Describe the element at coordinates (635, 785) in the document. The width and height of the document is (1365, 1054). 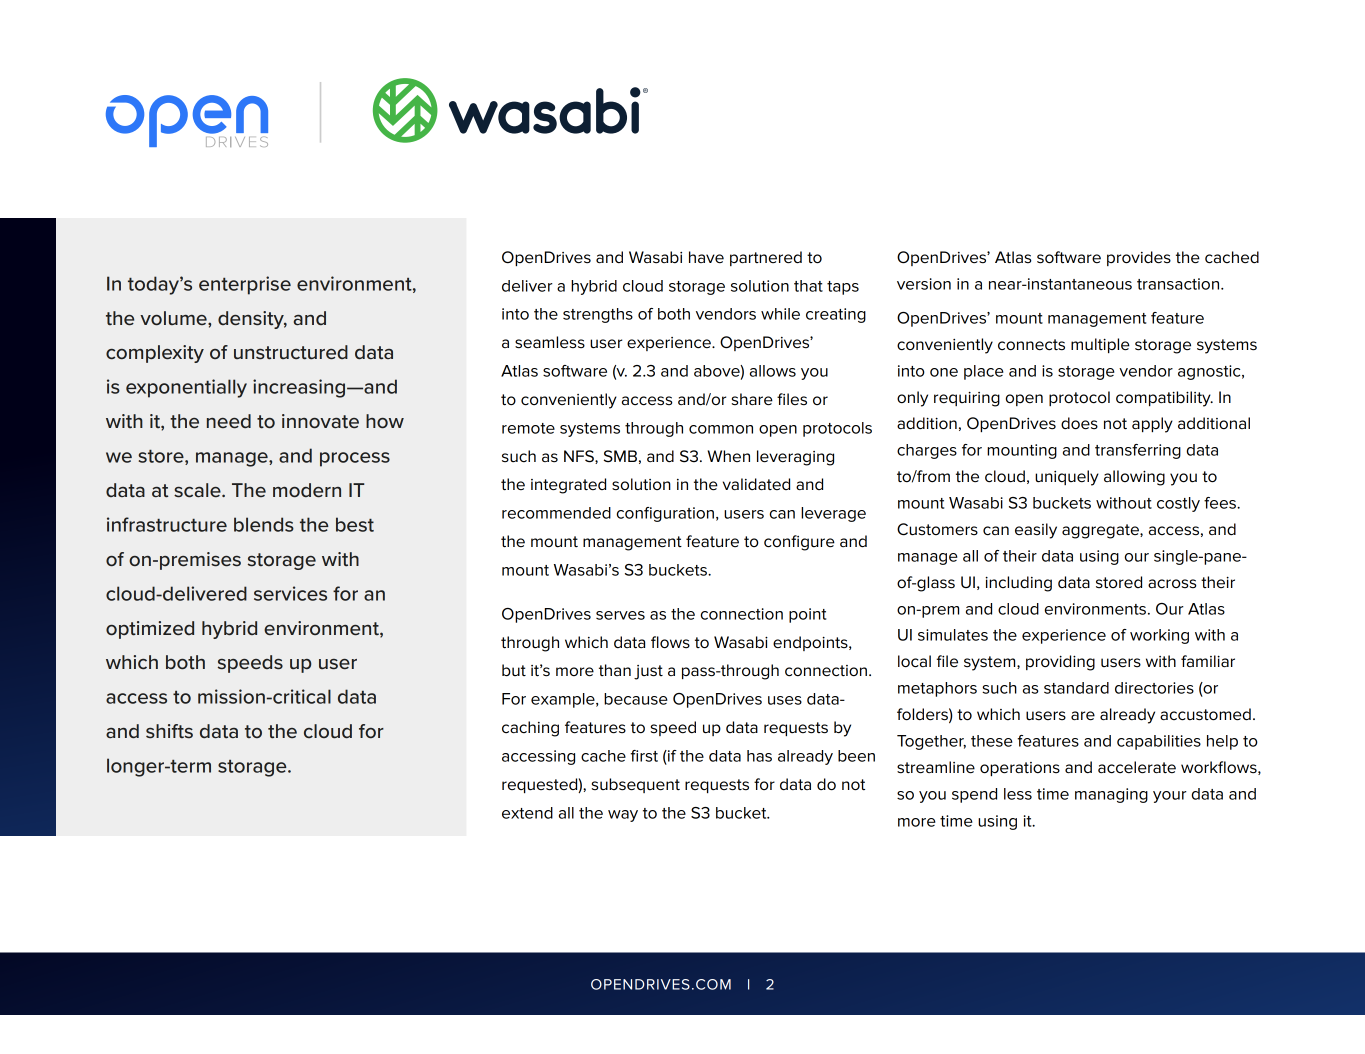
I see `subsequent` at that location.
